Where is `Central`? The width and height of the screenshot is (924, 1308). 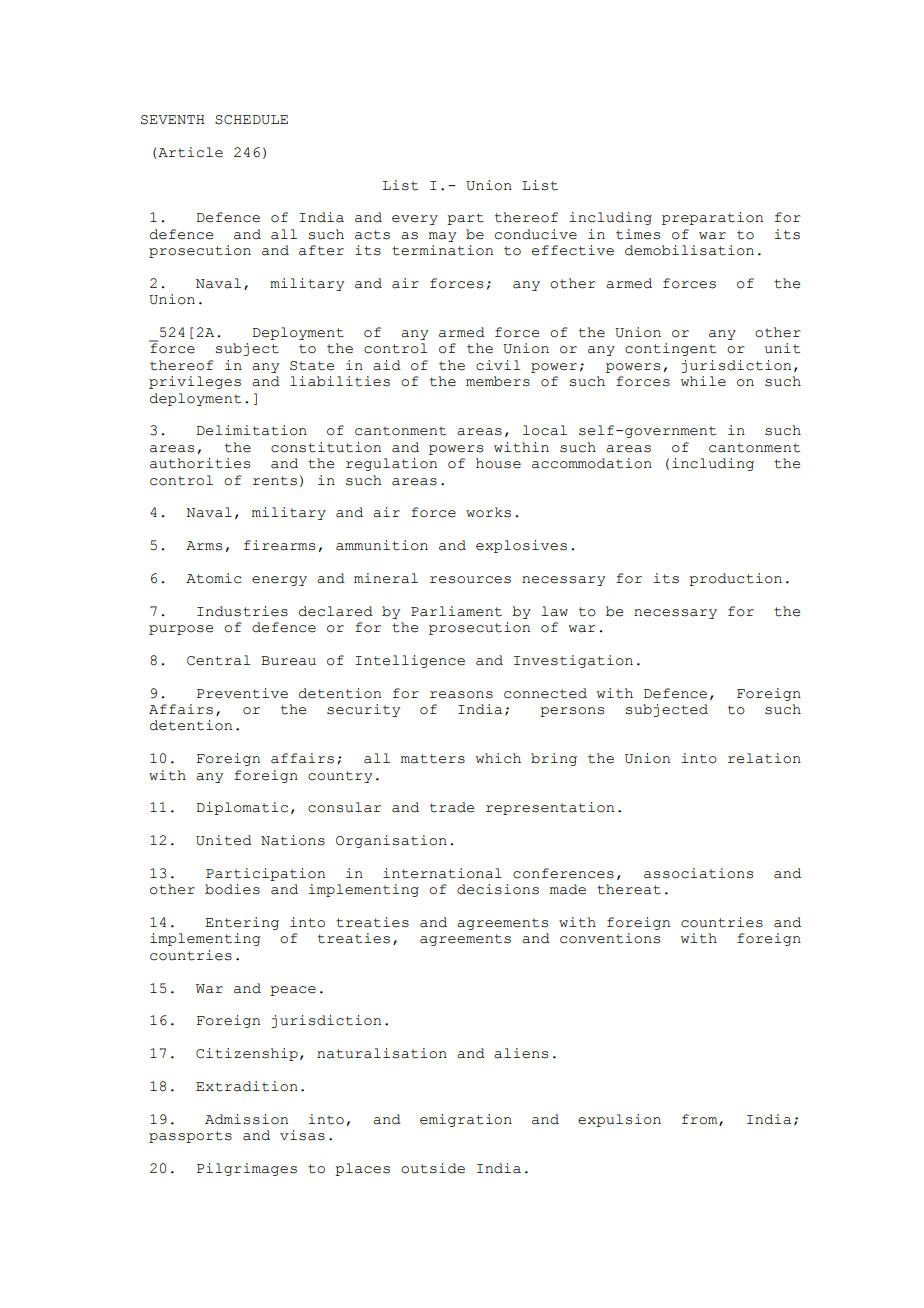
Central is located at coordinates (219, 660).
